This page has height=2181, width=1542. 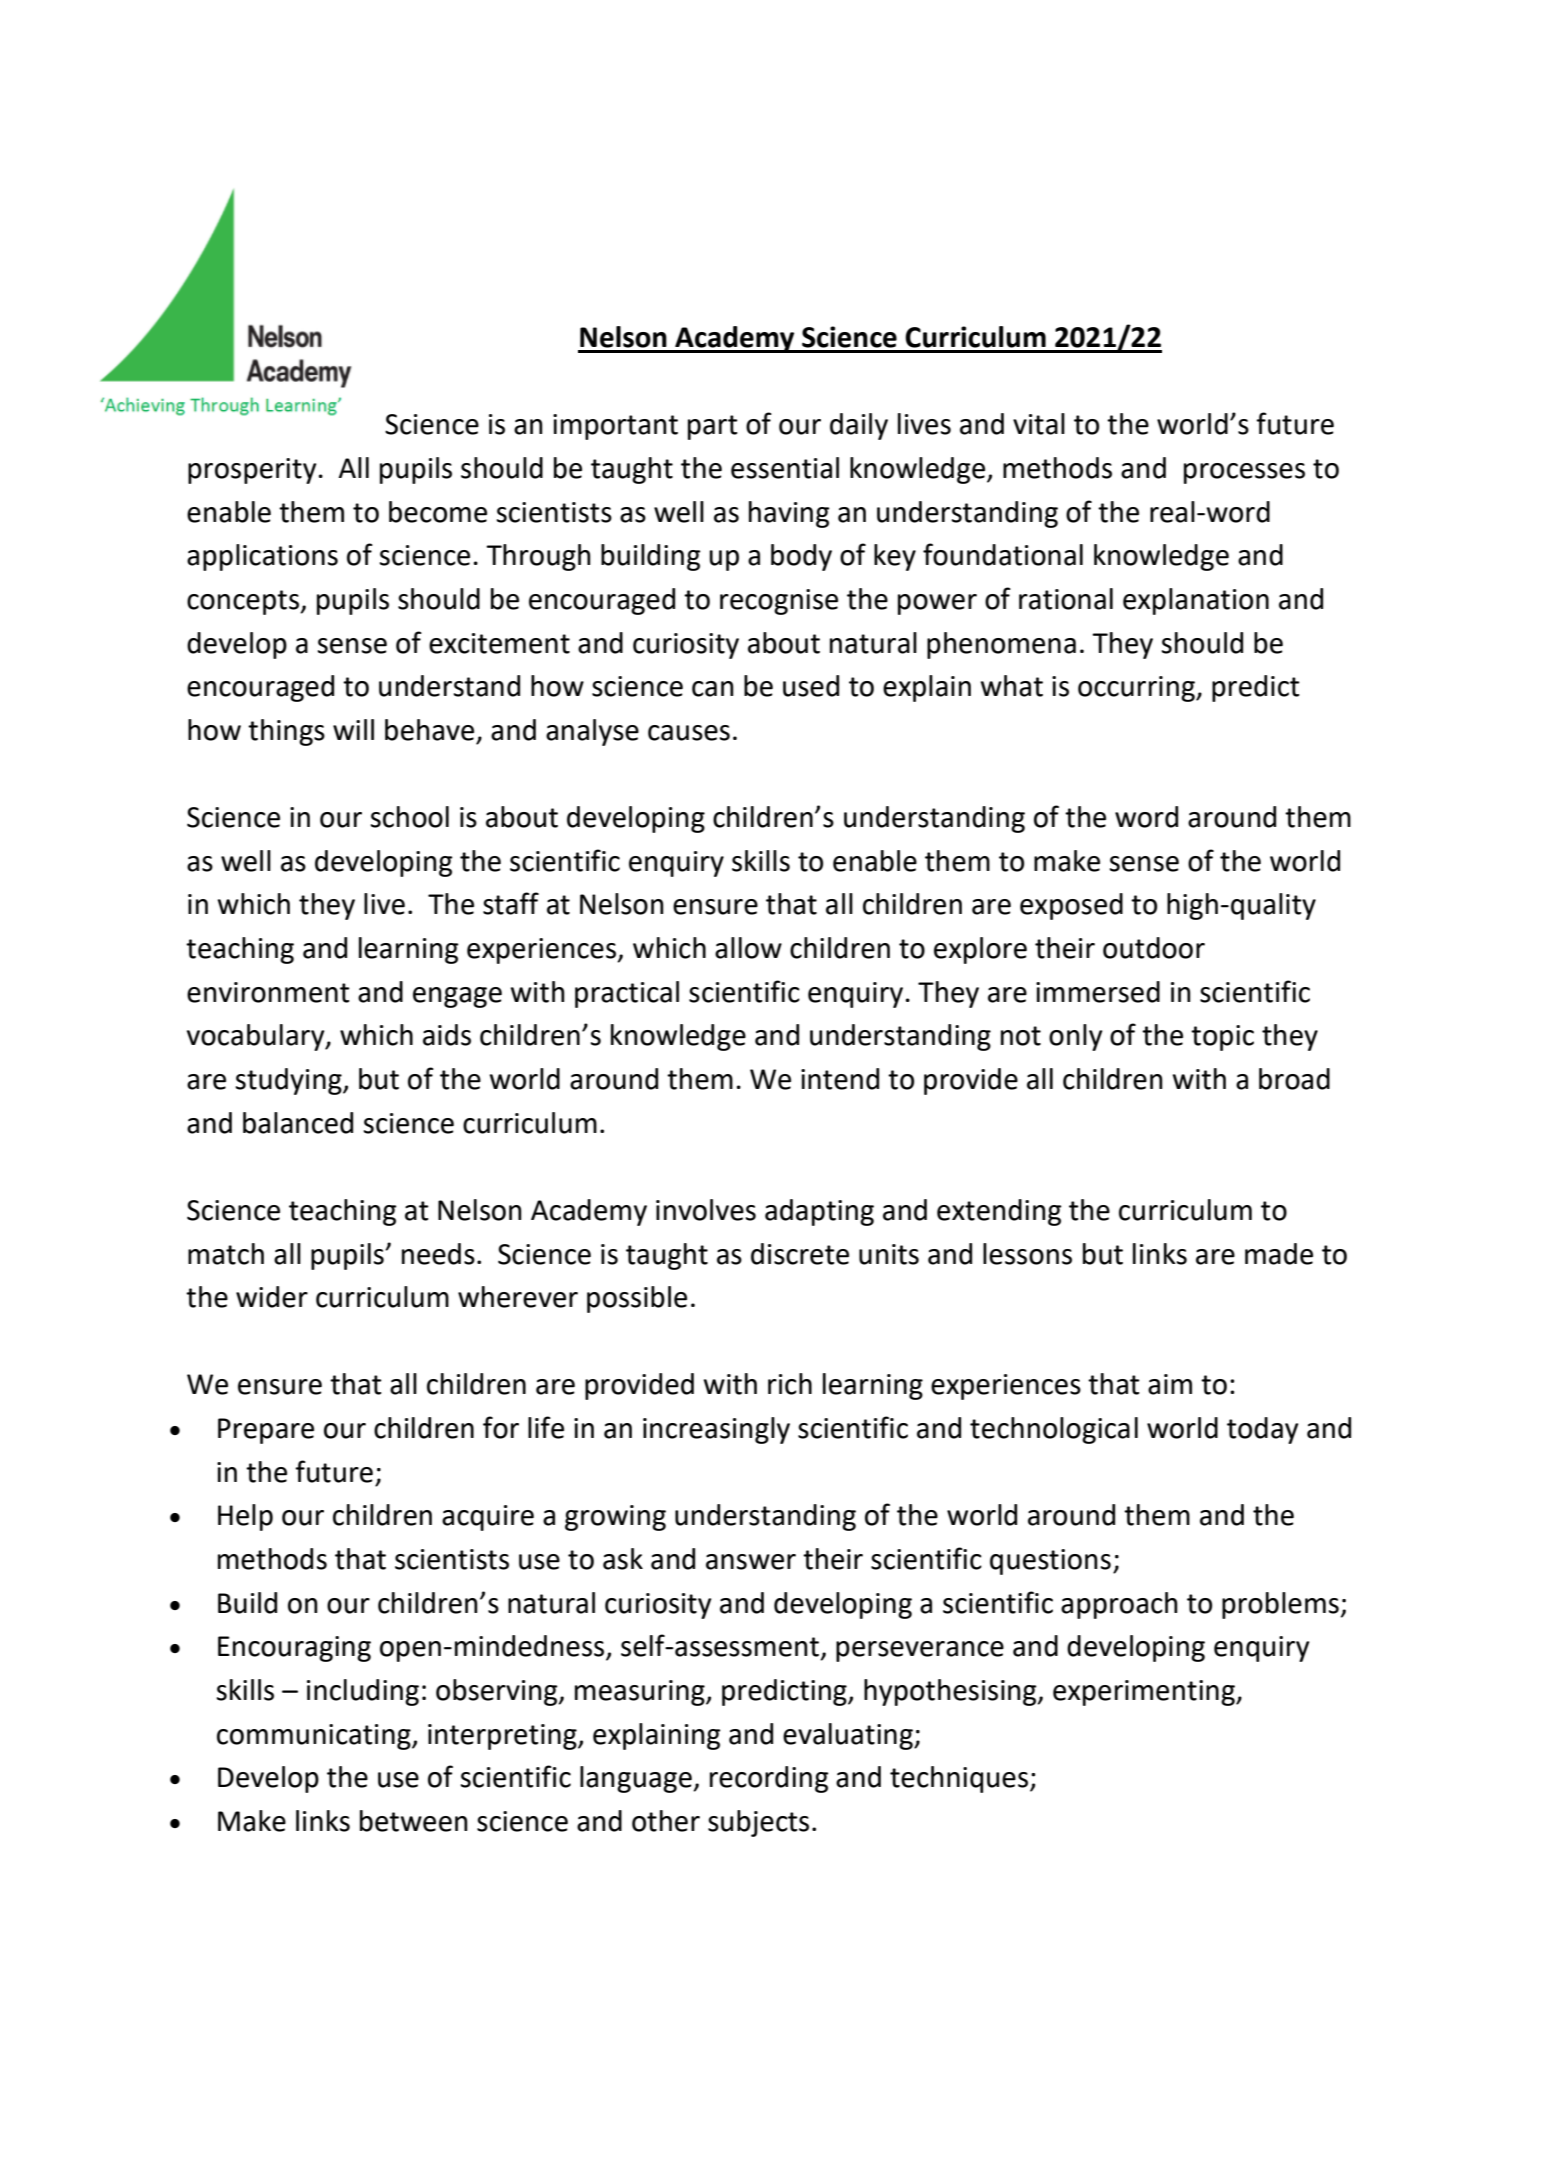 I want to click on aim, so click(x=1170, y=1384).
